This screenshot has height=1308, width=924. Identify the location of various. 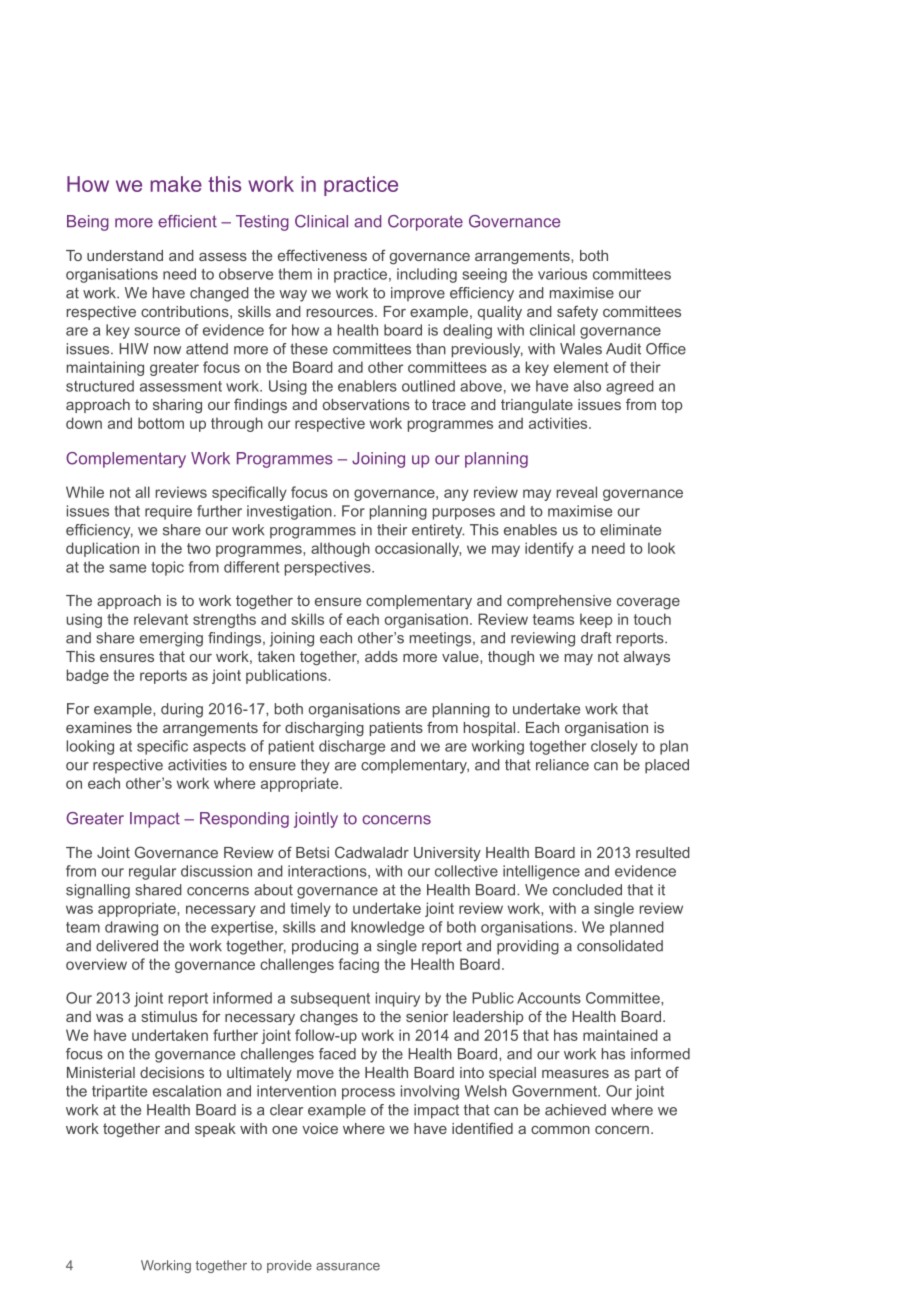
(562, 274).
